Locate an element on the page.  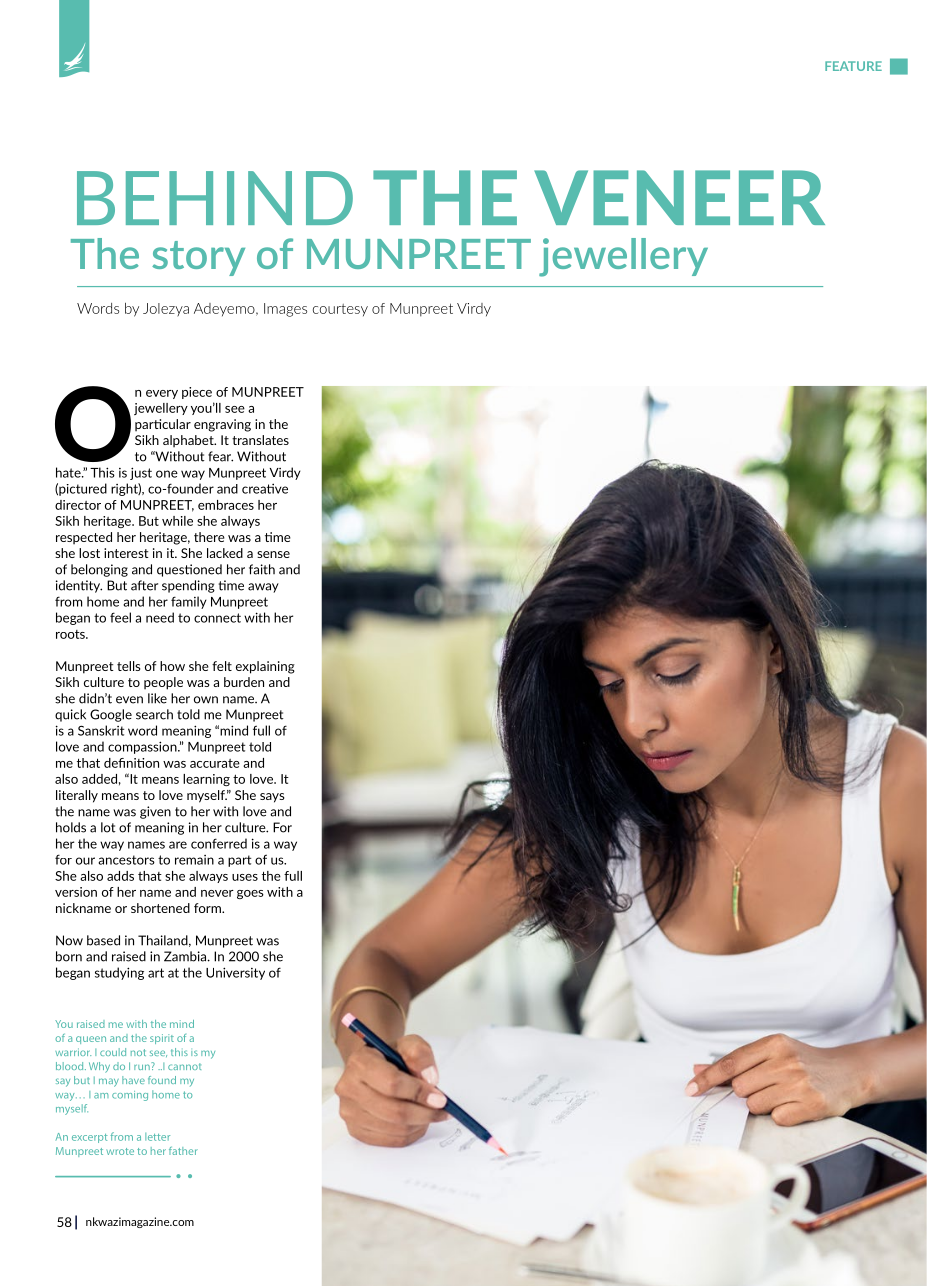
letter is located at coordinates (157, 1137).
